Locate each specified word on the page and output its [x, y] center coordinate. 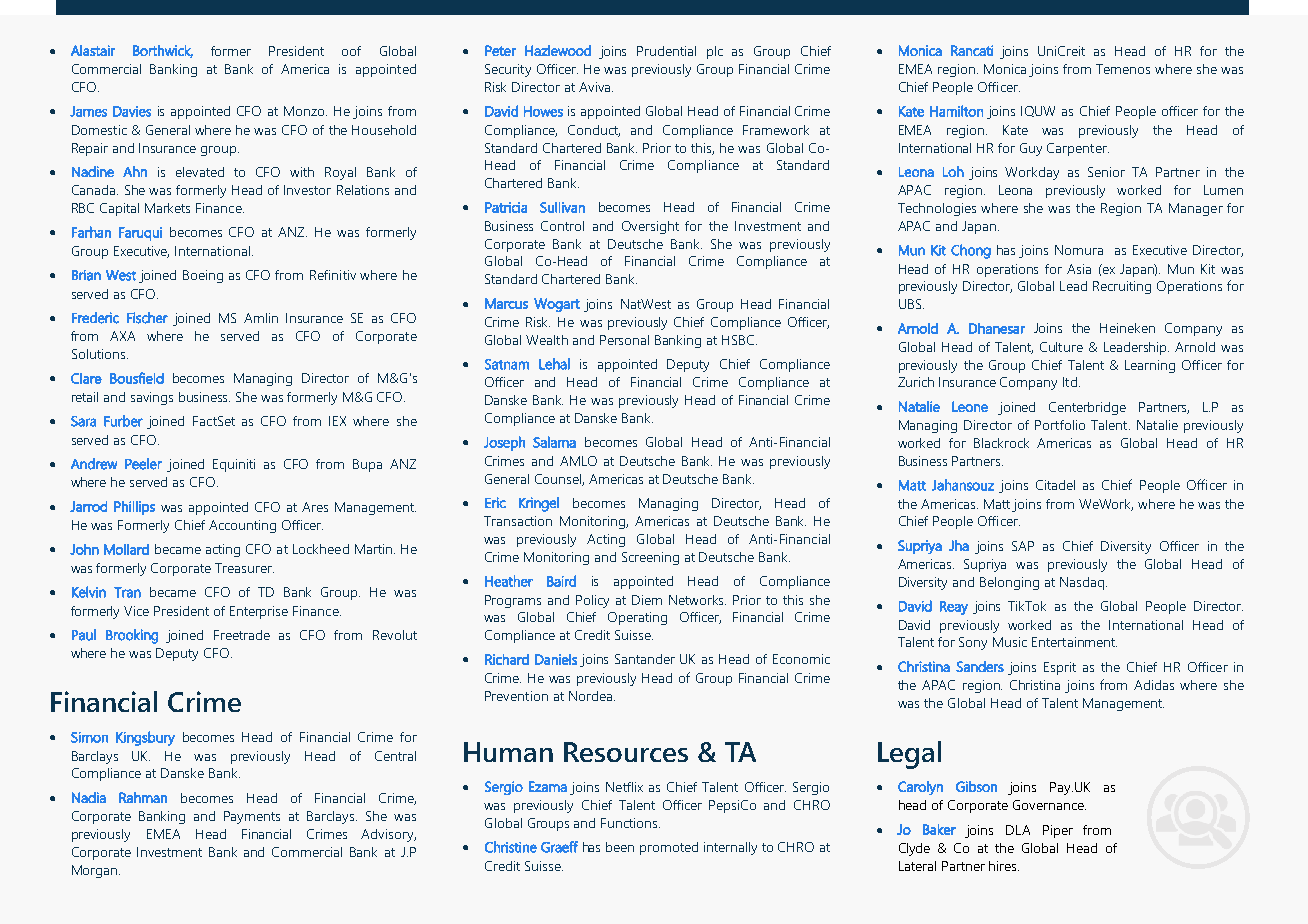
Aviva [594, 87]
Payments [252, 817]
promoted [669, 848]
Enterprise [259, 612]
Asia [1079, 269]
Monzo [305, 111]
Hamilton [956, 111]
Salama [554, 442]
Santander [645, 659]
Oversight [650, 227]
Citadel [1055, 485]
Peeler [143, 464]
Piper [1058, 831]
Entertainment [1074, 642]
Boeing [203, 276]
